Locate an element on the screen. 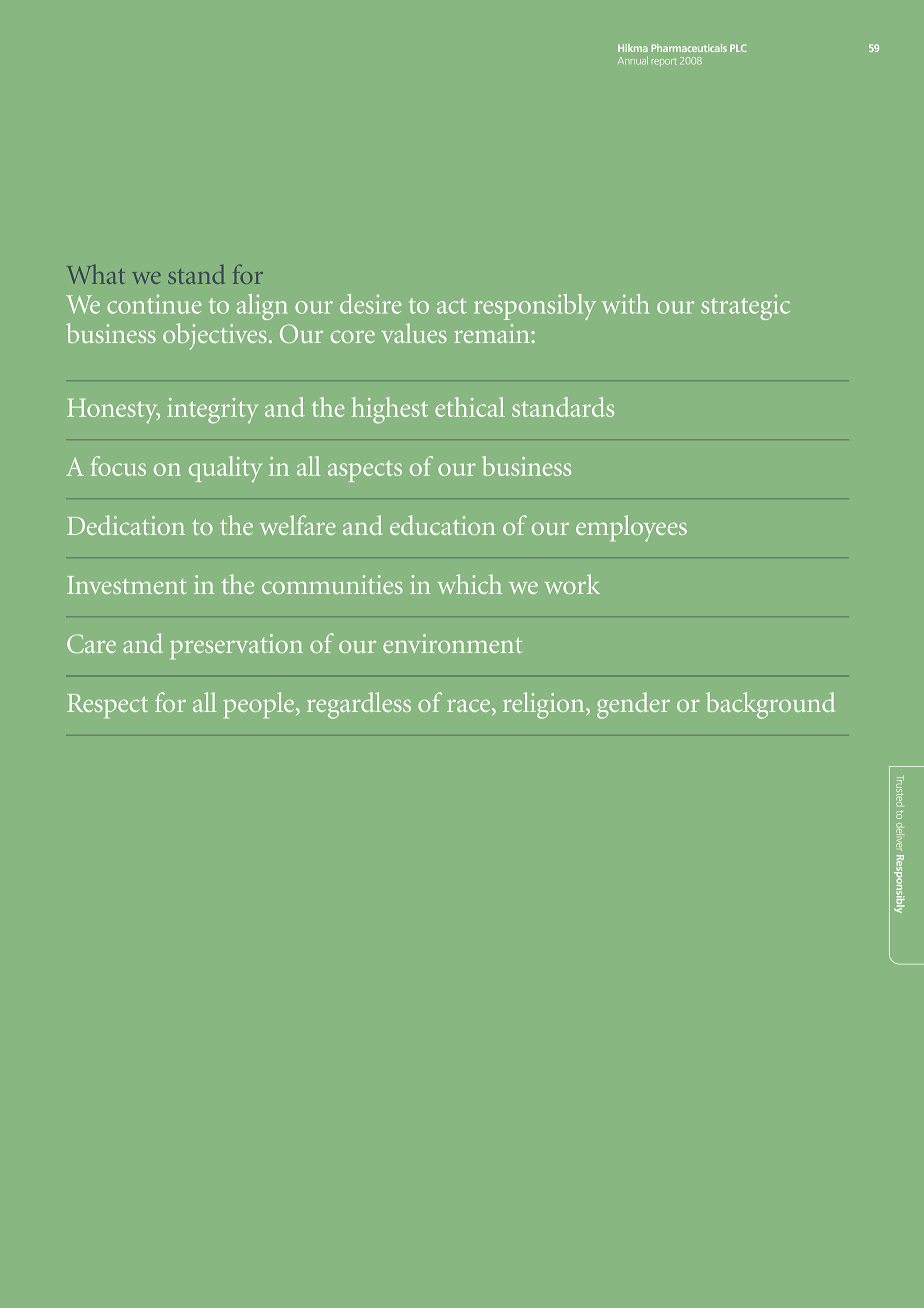 The width and height of the screenshot is (924, 1308). Dedication is located at coordinates (126, 525).
